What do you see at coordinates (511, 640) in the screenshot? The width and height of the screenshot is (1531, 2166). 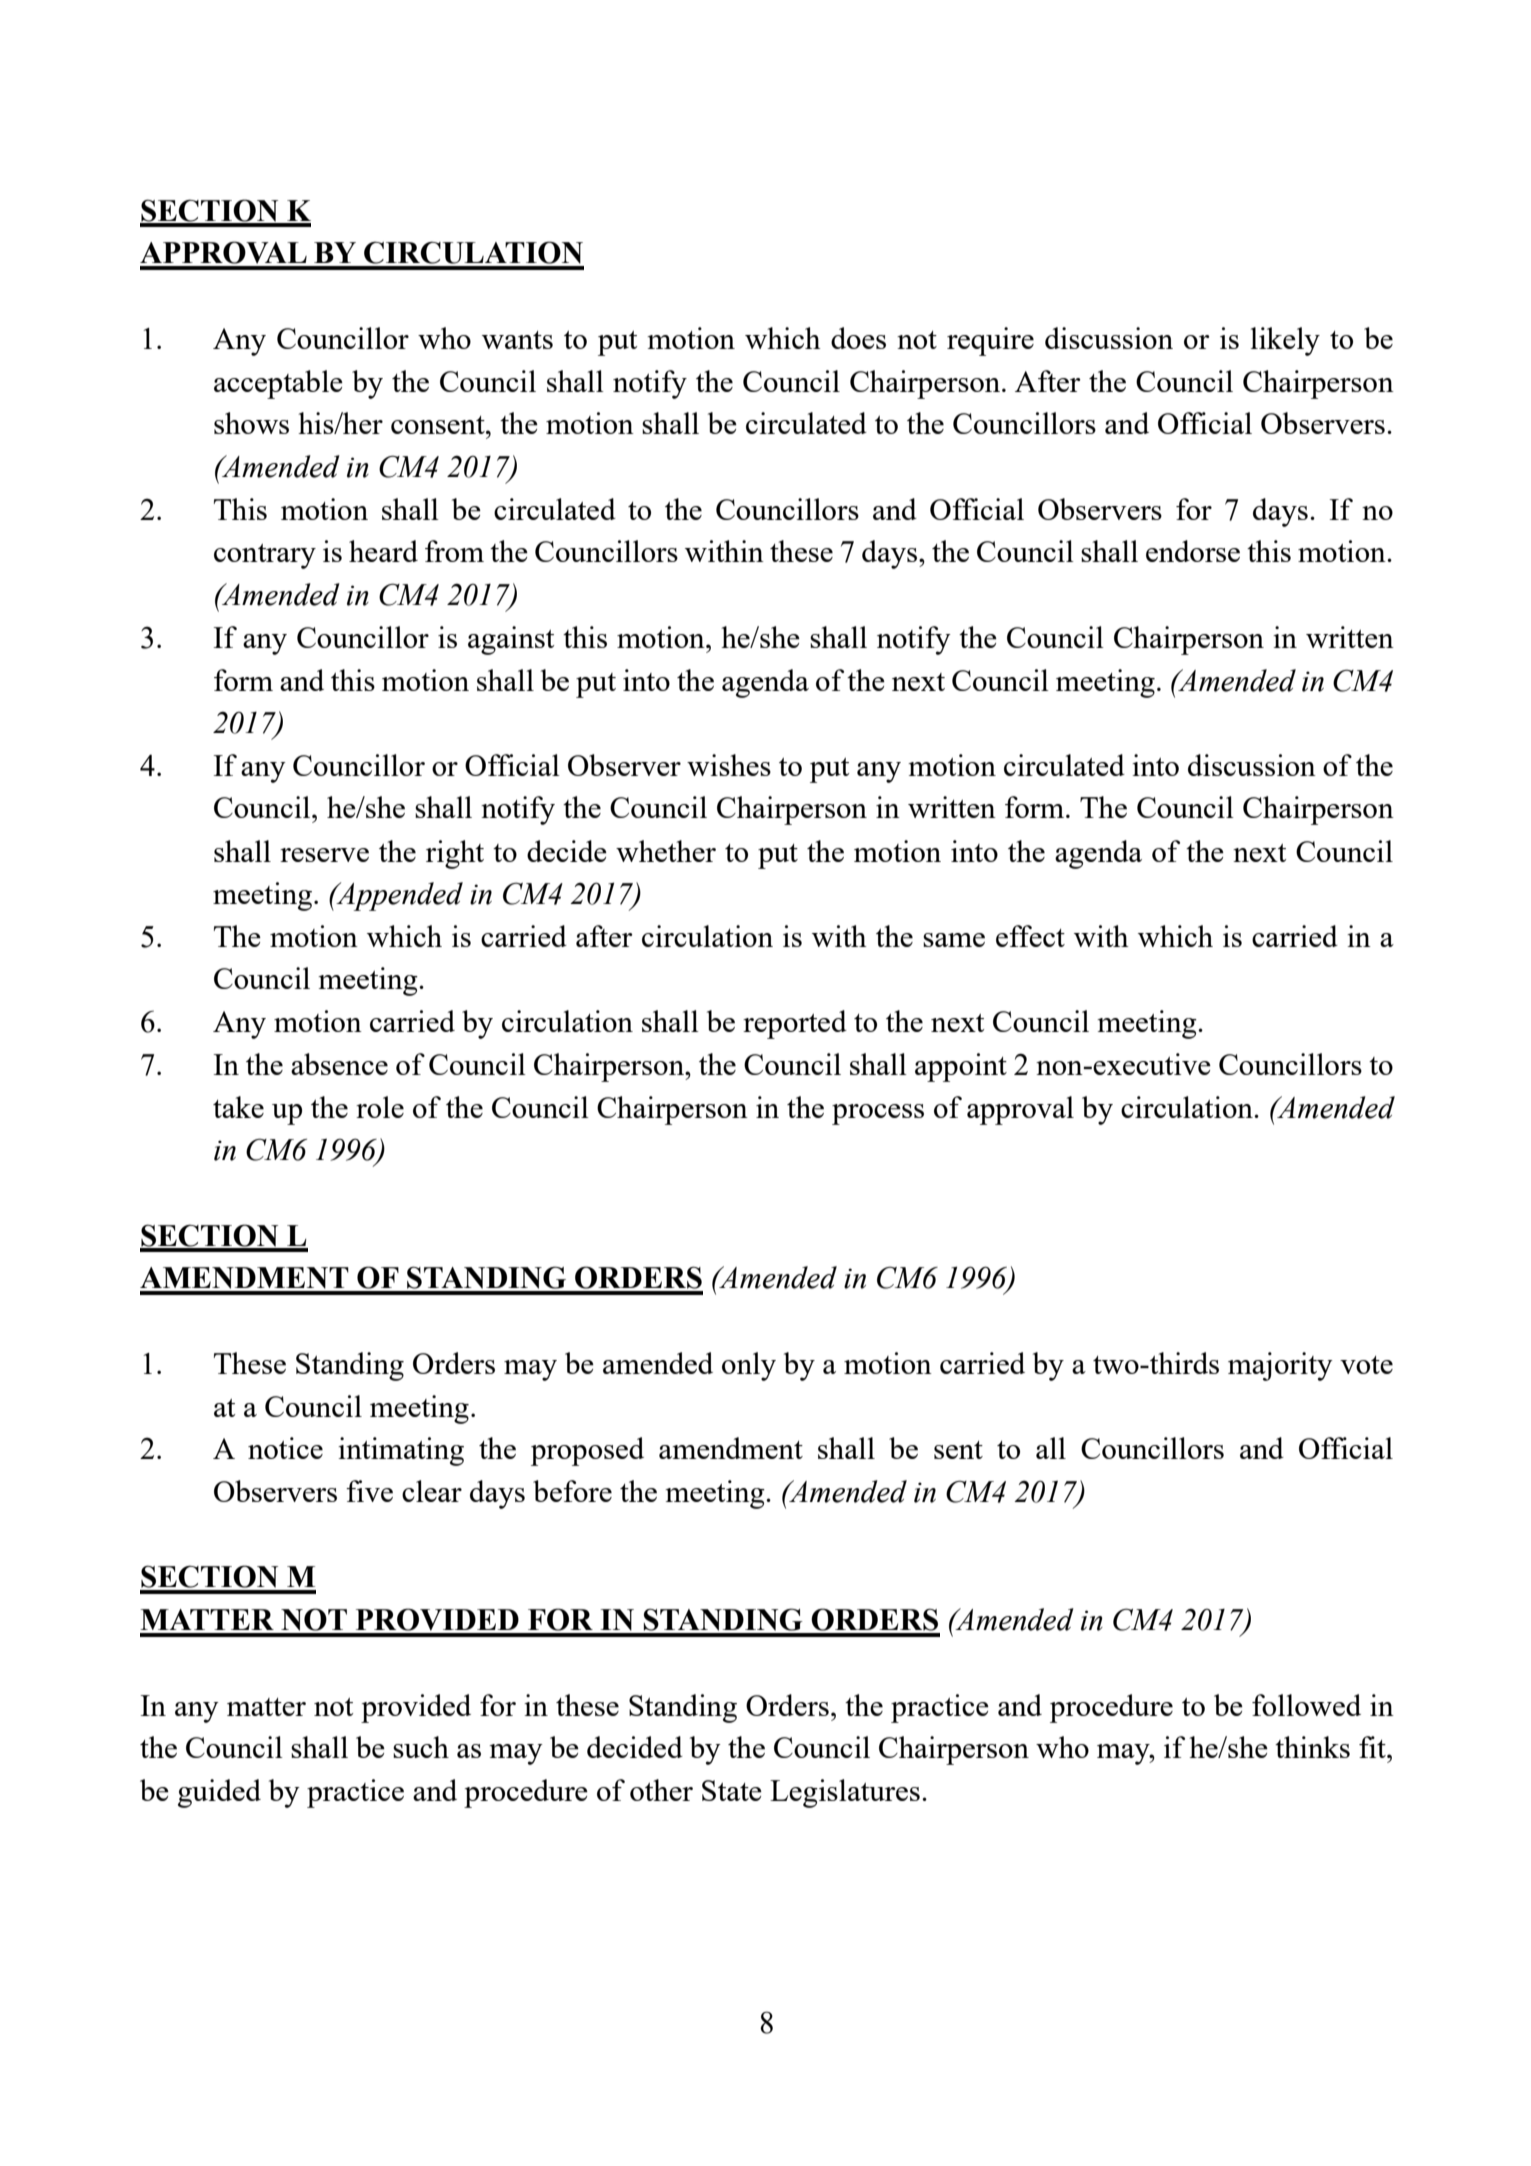 I see `against` at bounding box center [511, 640].
